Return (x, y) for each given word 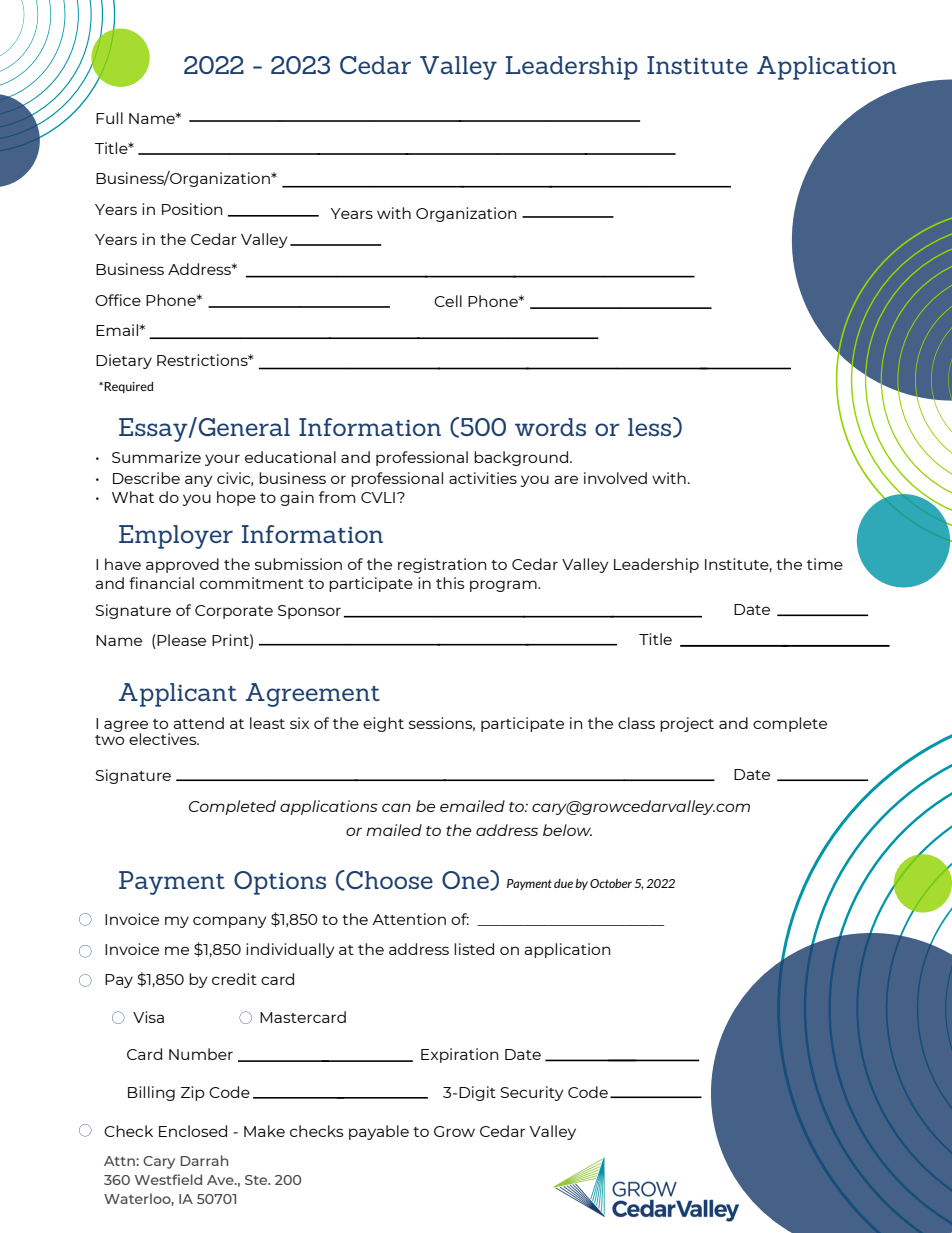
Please (180, 641)
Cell (448, 301)
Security (532, 1093)
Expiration (459, 1055)
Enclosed (193, 1131)
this (450, 583)
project (687, 724)
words (550, 427)
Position (192, 209)
